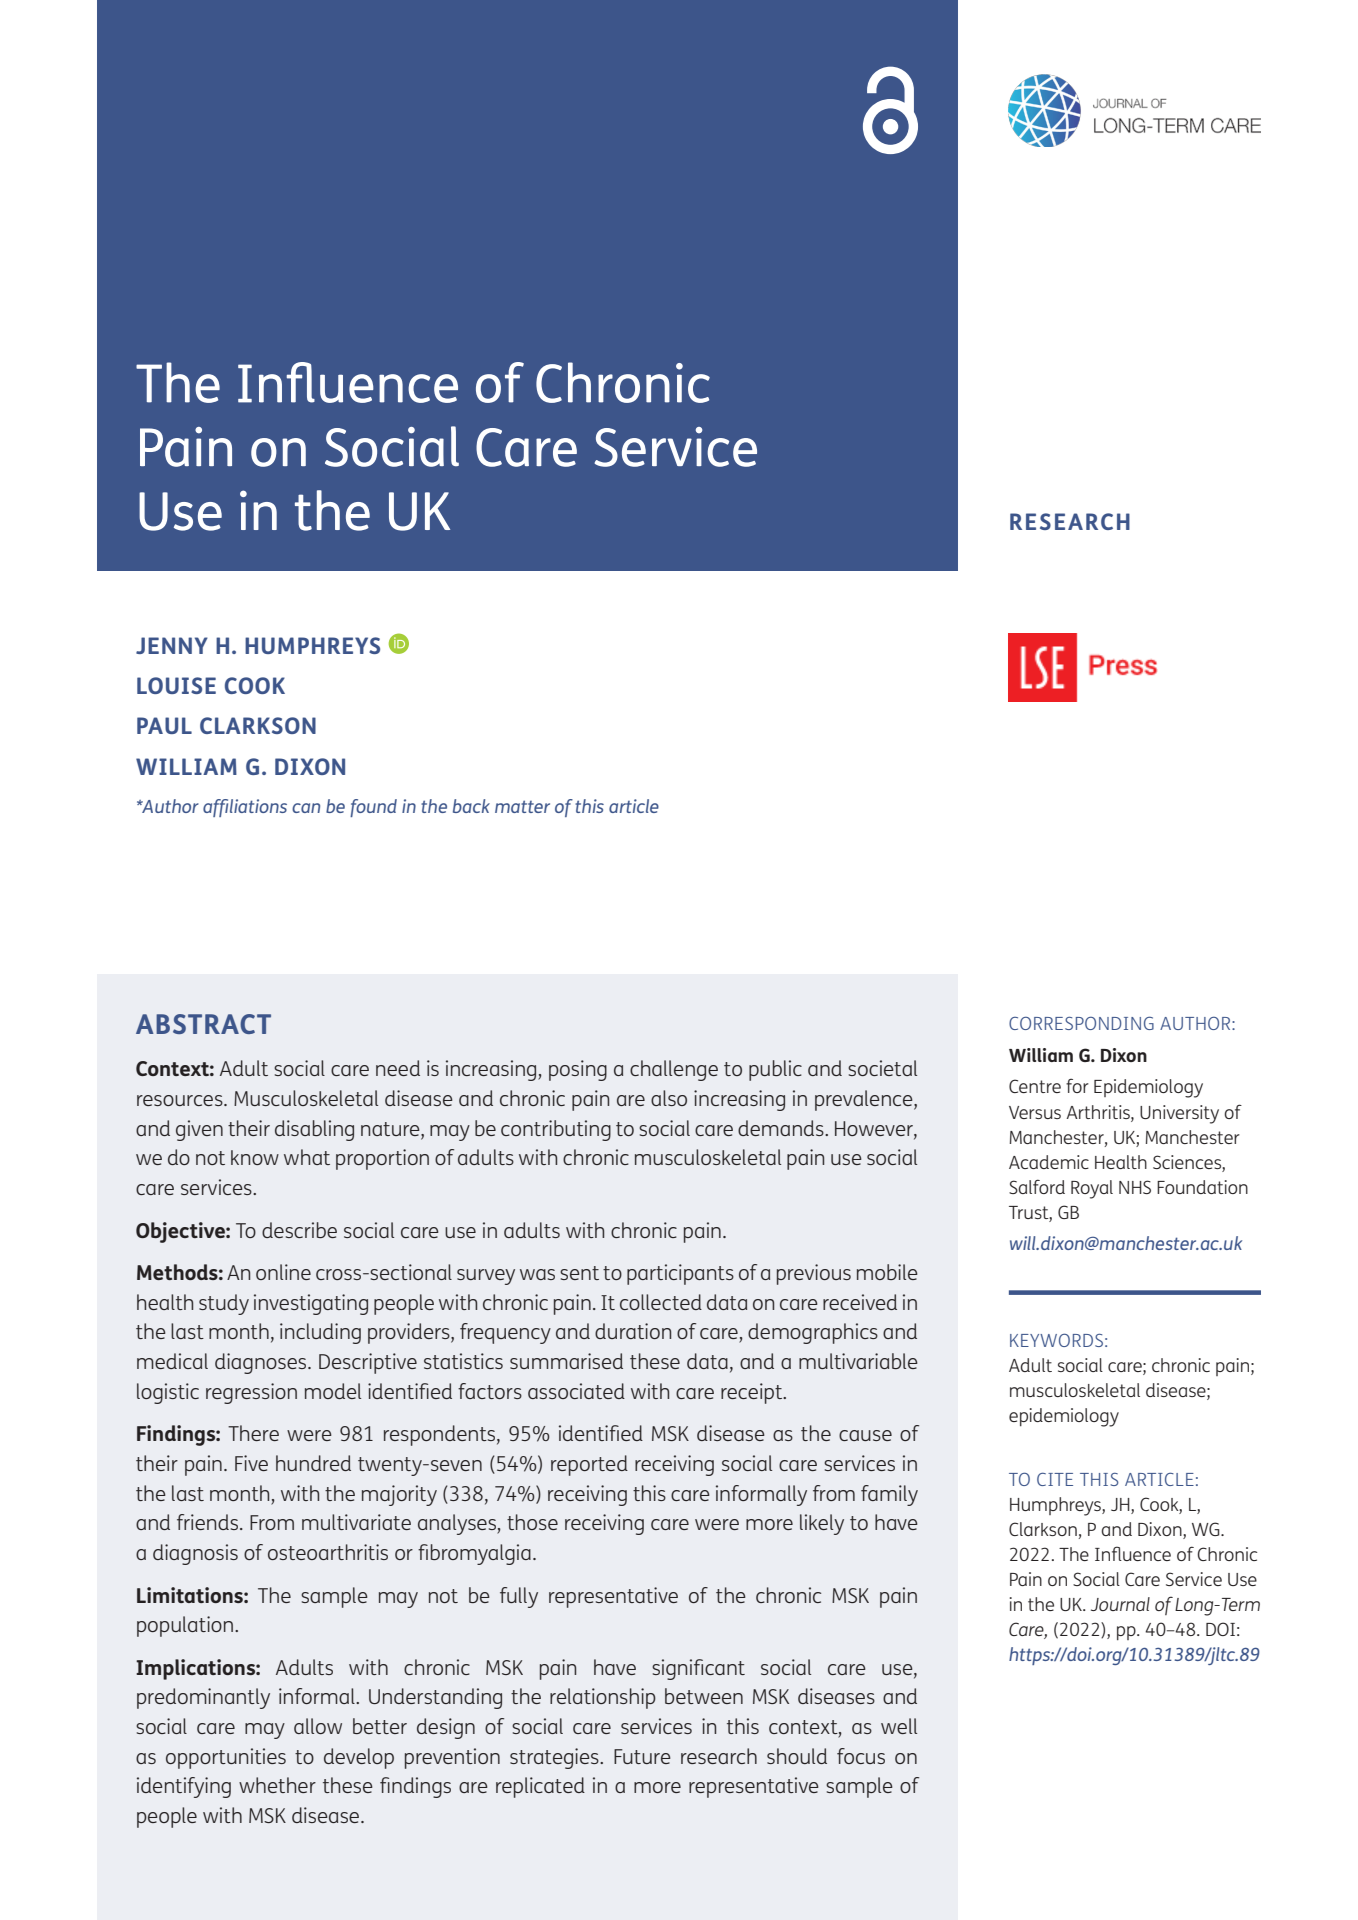  What do you see at coordinates (589, 1465) in the image?
I see `reported` at bounding box center [589, 1465].
